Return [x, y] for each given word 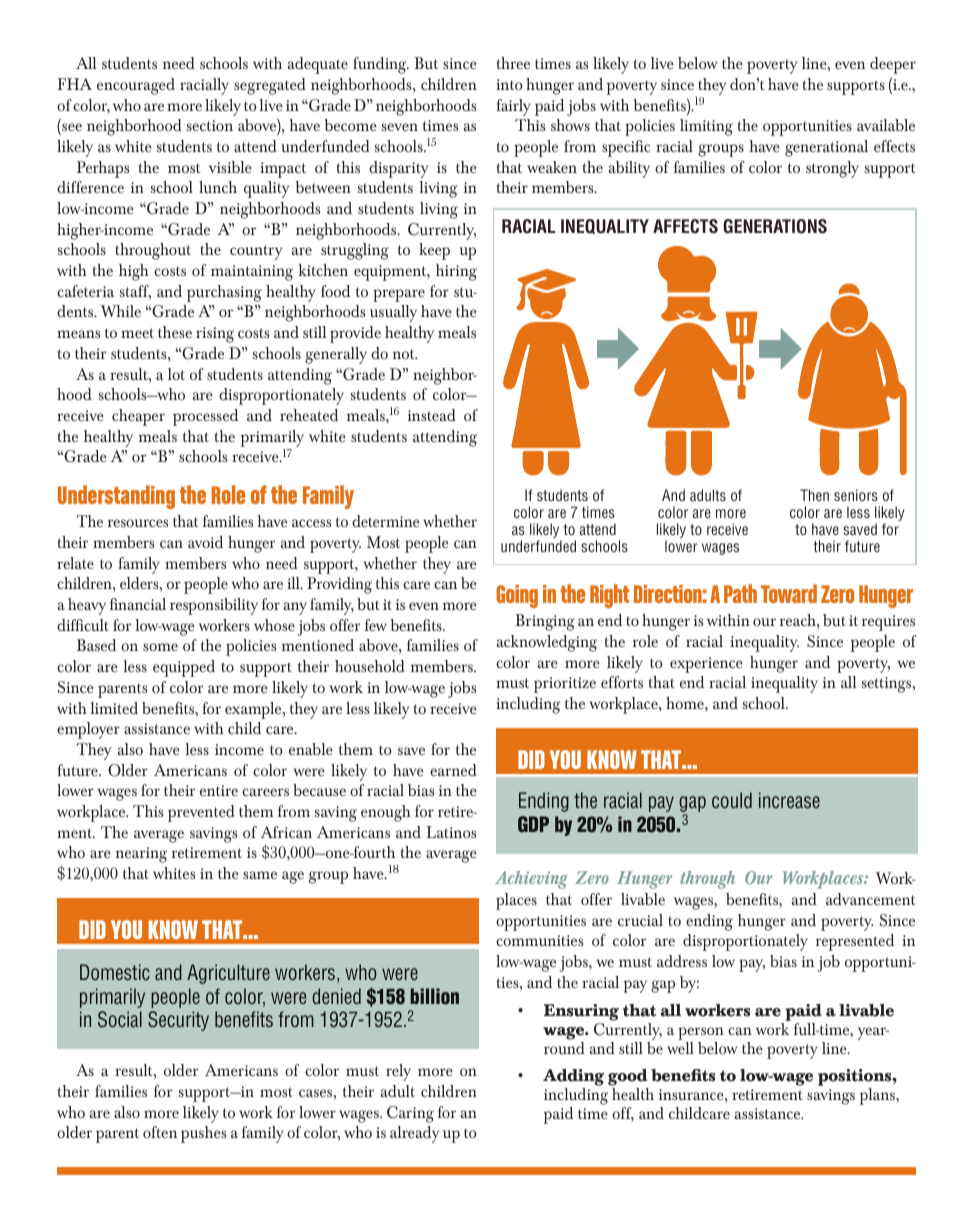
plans [878, 1096]
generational [826, 148]
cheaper [138, 417]
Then [814, 495]
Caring [410, 1114]
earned [453, 770]
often [160, 1132]
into [509, 84]
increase [789, 800]
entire [219, 790]
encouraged [136, 86]
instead [432, 415]
